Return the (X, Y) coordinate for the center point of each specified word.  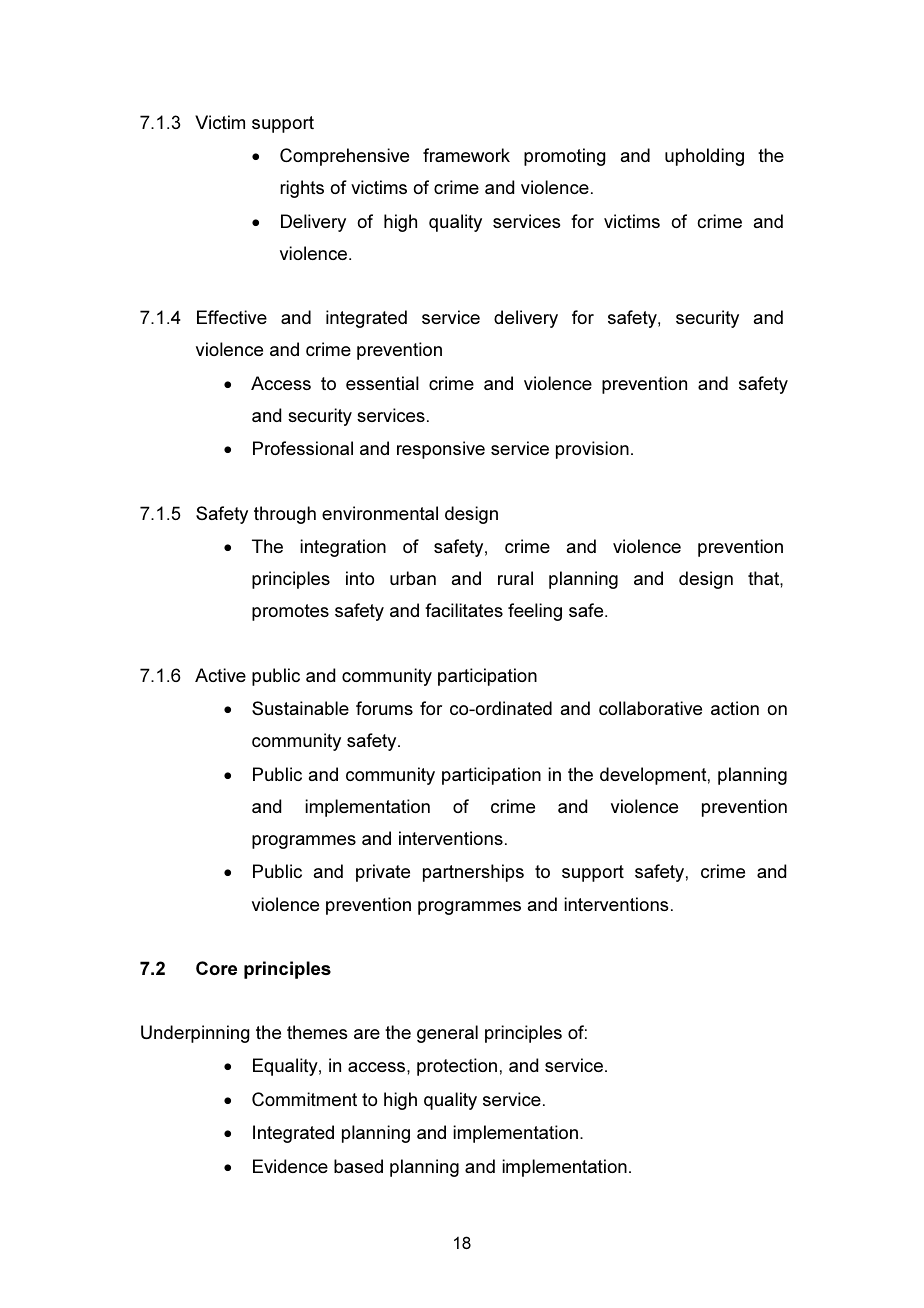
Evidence (290, 1166)
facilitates (464, 610)
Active (220, 675)
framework (466, 155)
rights (302, 189)
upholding (704, 157)
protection (457, 1067)
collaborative (650, 708)
